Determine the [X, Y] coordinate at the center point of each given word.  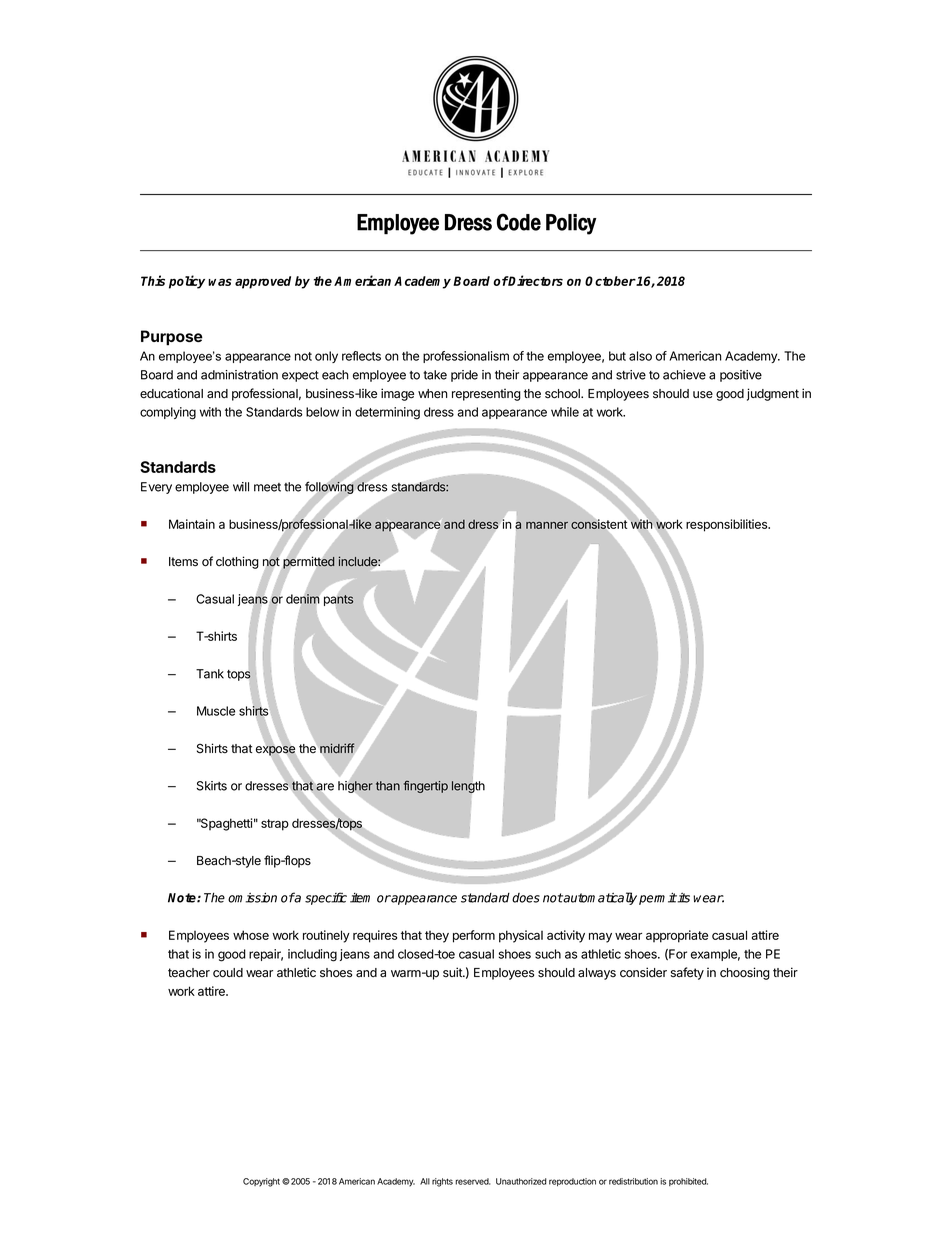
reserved [472, 1181]
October [611, 281]
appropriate [677, 936]
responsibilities [728, 525]
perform [474, 936]
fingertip [426, 787]
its [683, 898]
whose [251, 935]
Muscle [216, 711]
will [241, 487]
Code [519, 222]
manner [547, 525]
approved [263, 282]
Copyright [261, 1182]
